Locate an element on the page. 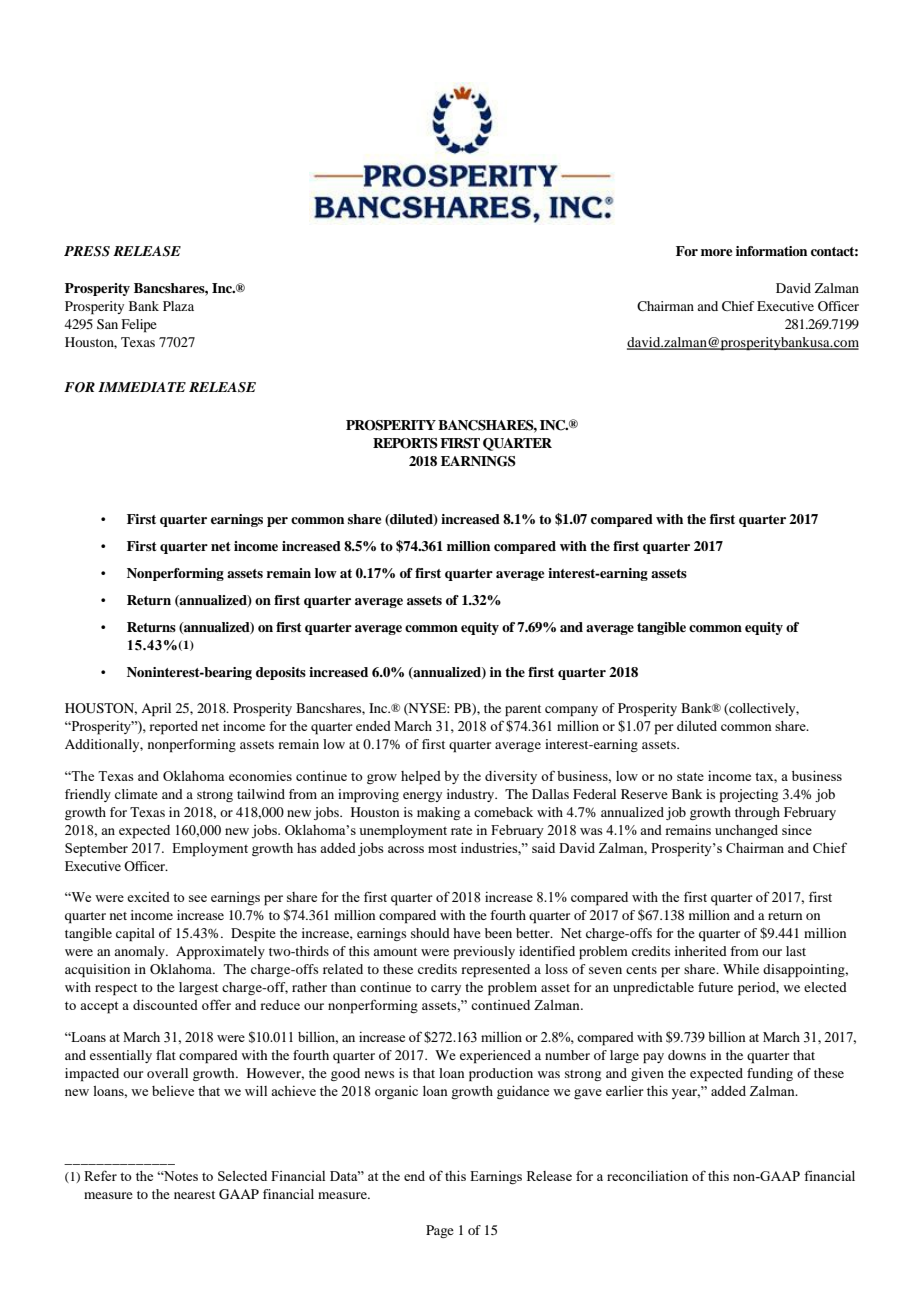 The image size is (924, 1308). nearest is located at coordinates (194, 1195).
